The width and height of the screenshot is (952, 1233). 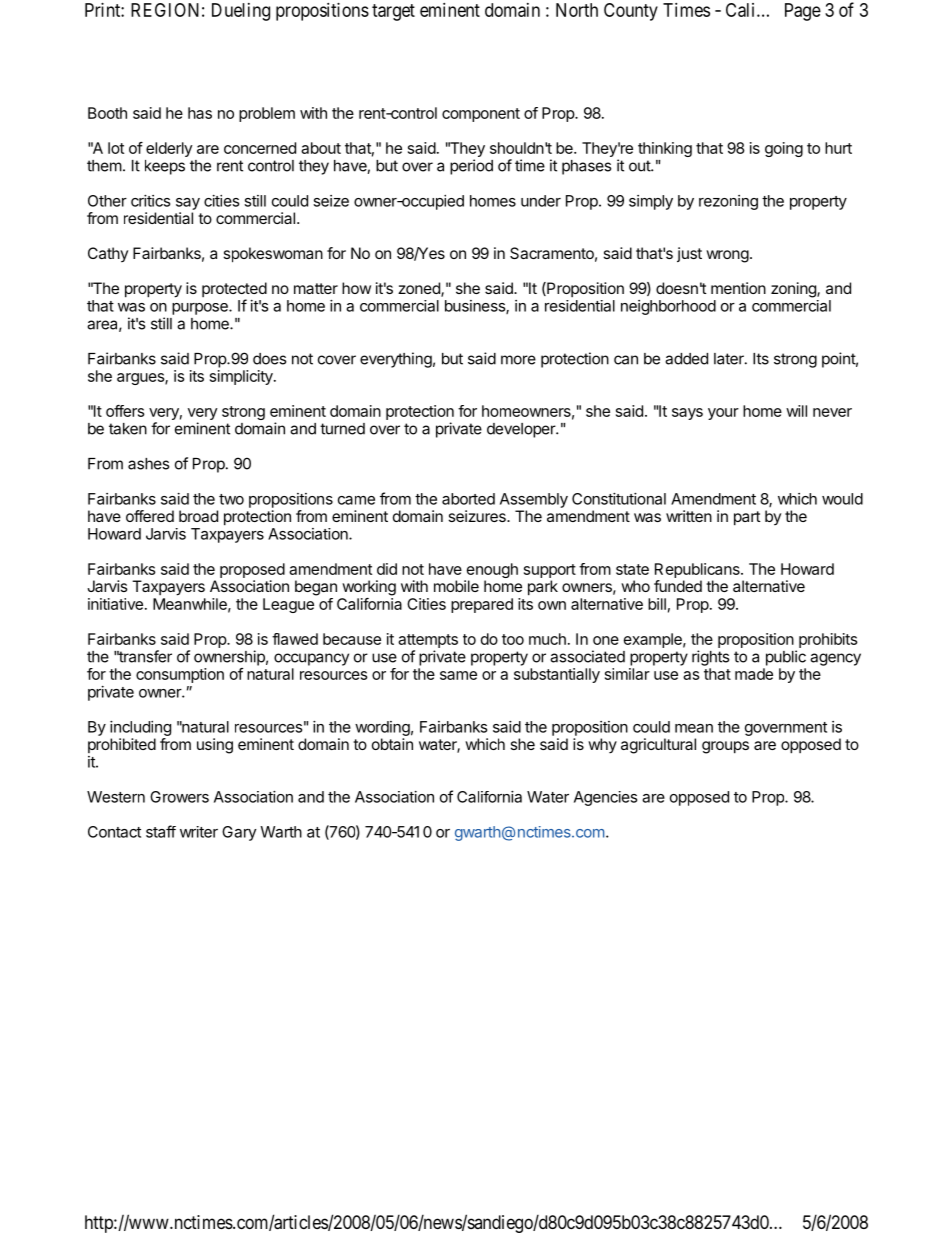 What do you see at coordinates (727, 256) in the screenshot?
I see `wrong` at bounding box center [727, 256].
